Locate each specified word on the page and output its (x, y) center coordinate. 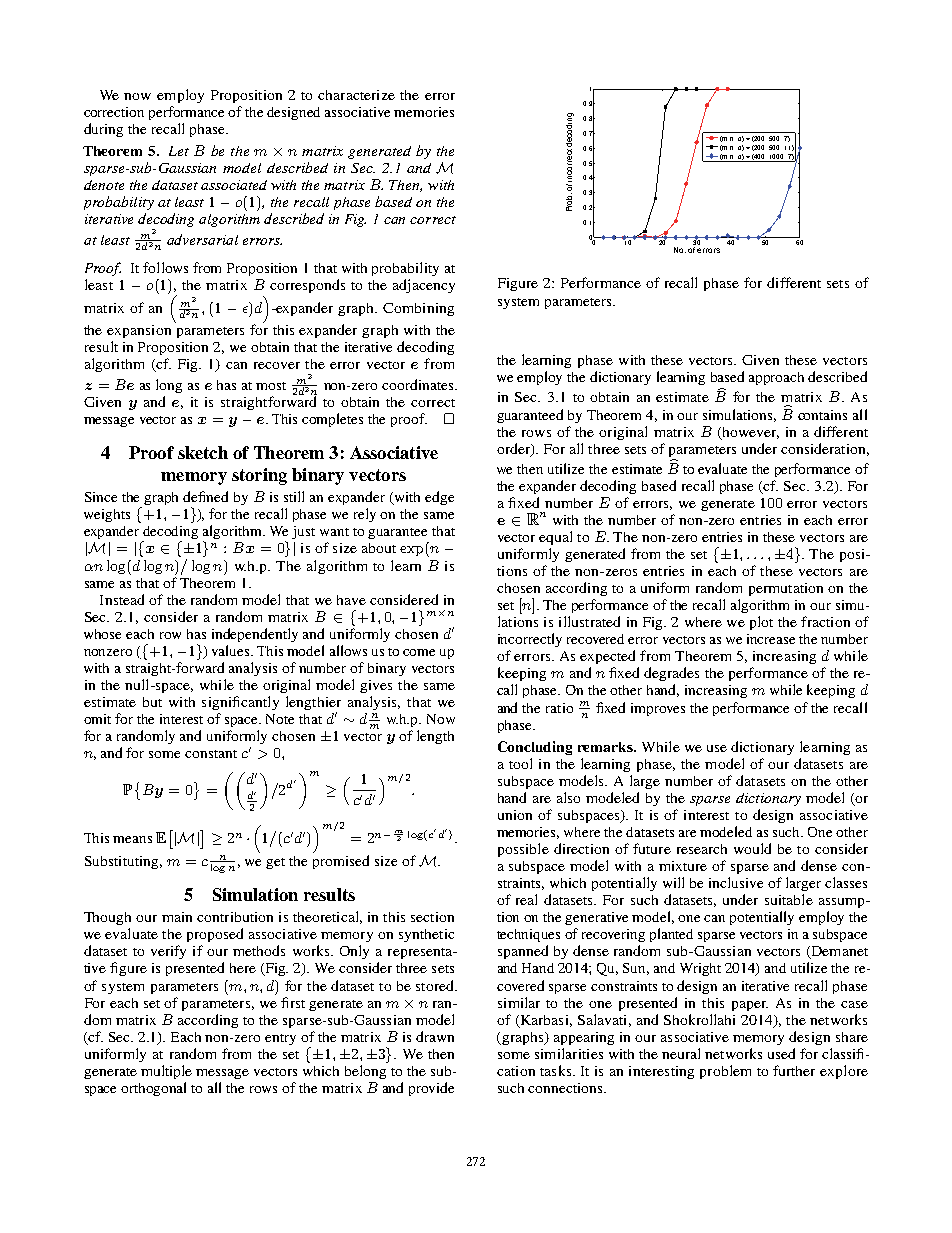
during (103, 130)
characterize (356, 95)
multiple (166, 1072)
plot (761, 623)
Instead (122, 599)
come (419, 652)
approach (776, 378)
